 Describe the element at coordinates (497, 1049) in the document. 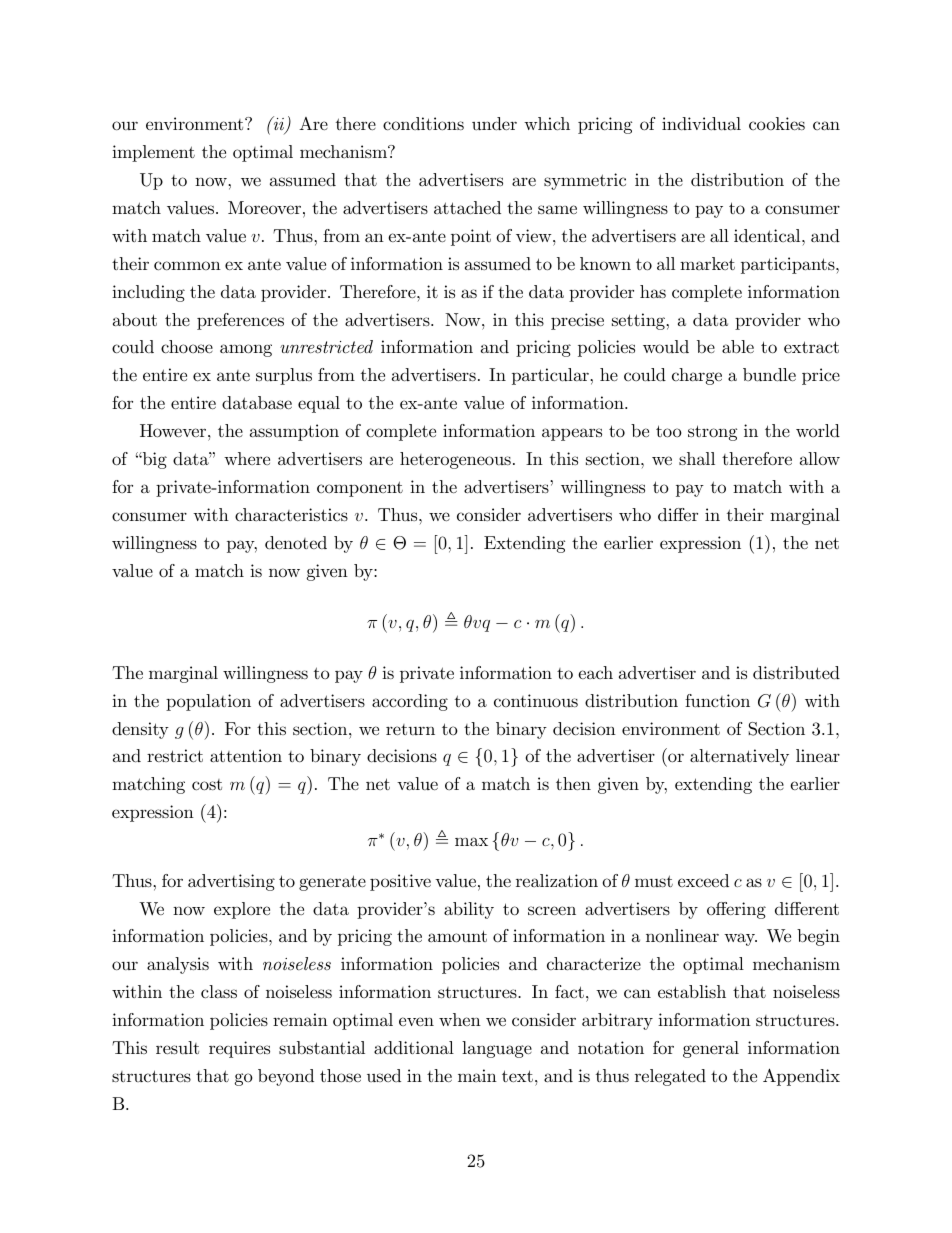

I see `language` at that location.
